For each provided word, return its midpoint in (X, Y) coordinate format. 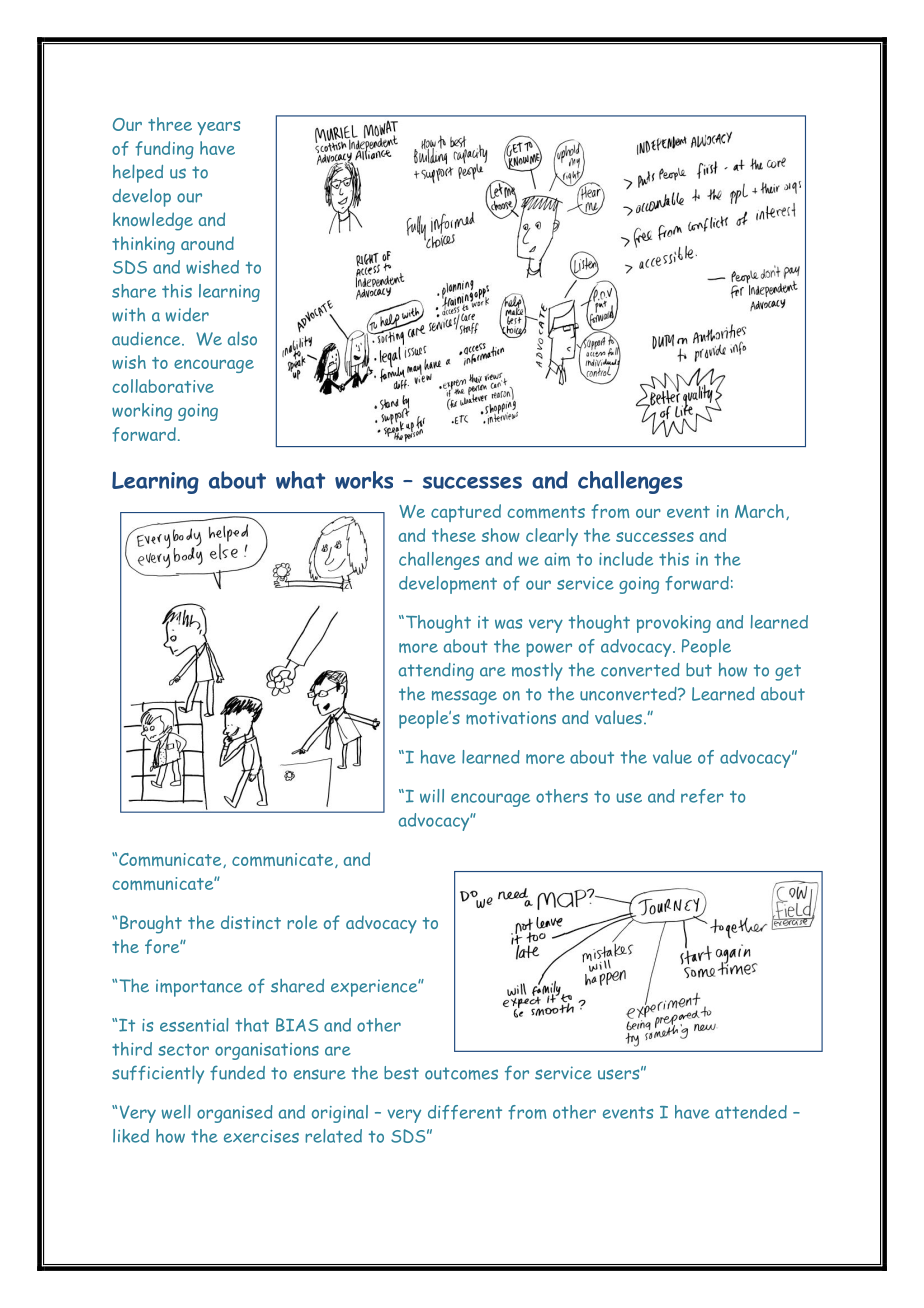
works (364, 480)
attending (436, 672)
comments (546, 512)
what (300, 480)
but (699, 670)
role (302, 922)
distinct (251, 922)
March (759, 511)
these (454, 535)
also (242, 338)
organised (235, 1114)
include (626, 559)
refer (702, 796)
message (464, 697)
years (218, 128)
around (207, 243)
